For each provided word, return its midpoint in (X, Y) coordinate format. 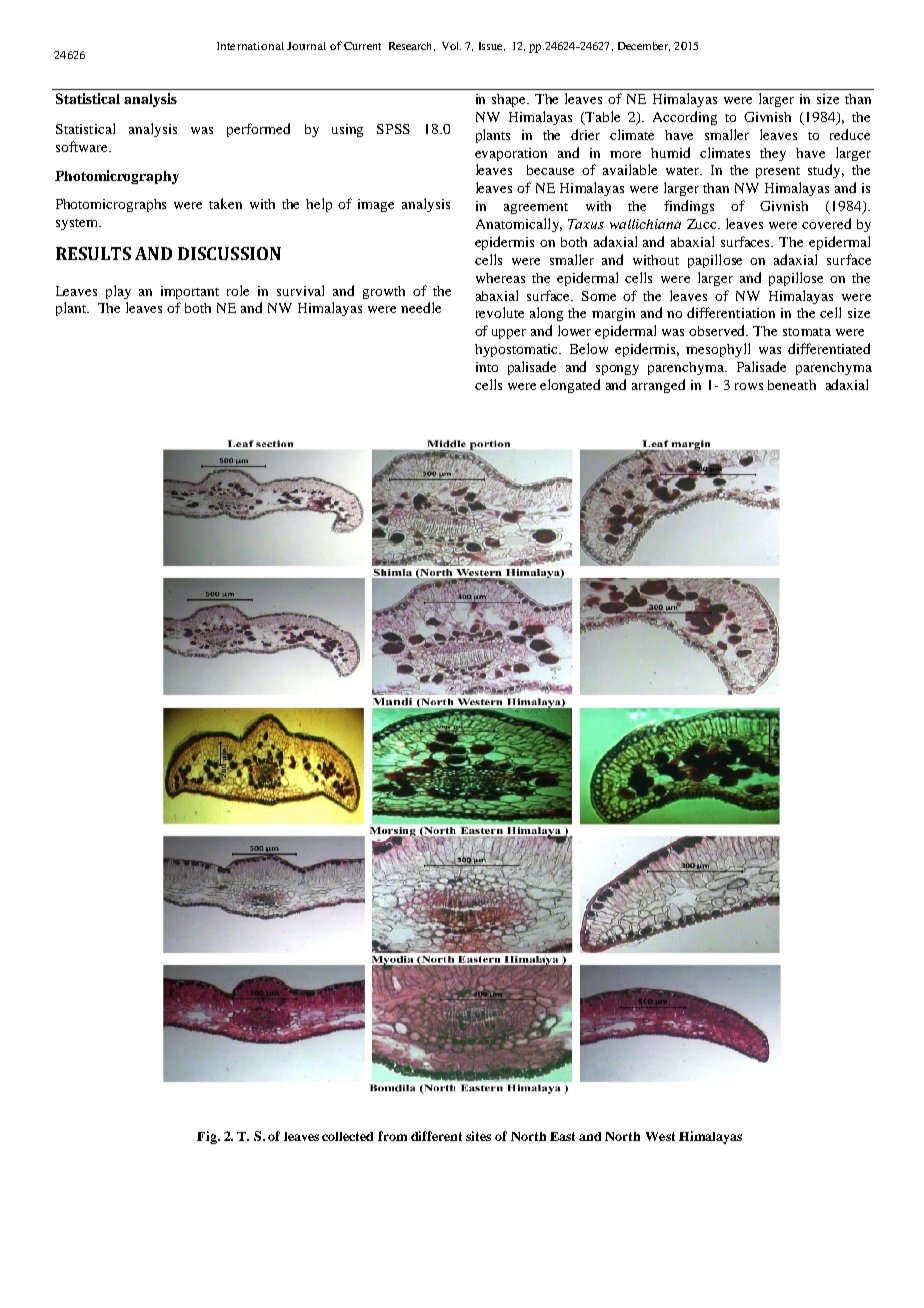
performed (258, 130)
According (685, 118)
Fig (208, 1137)
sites (478, 1136)
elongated (570, 386)
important (190, 292)
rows (749, 386)
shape (510, 100)
